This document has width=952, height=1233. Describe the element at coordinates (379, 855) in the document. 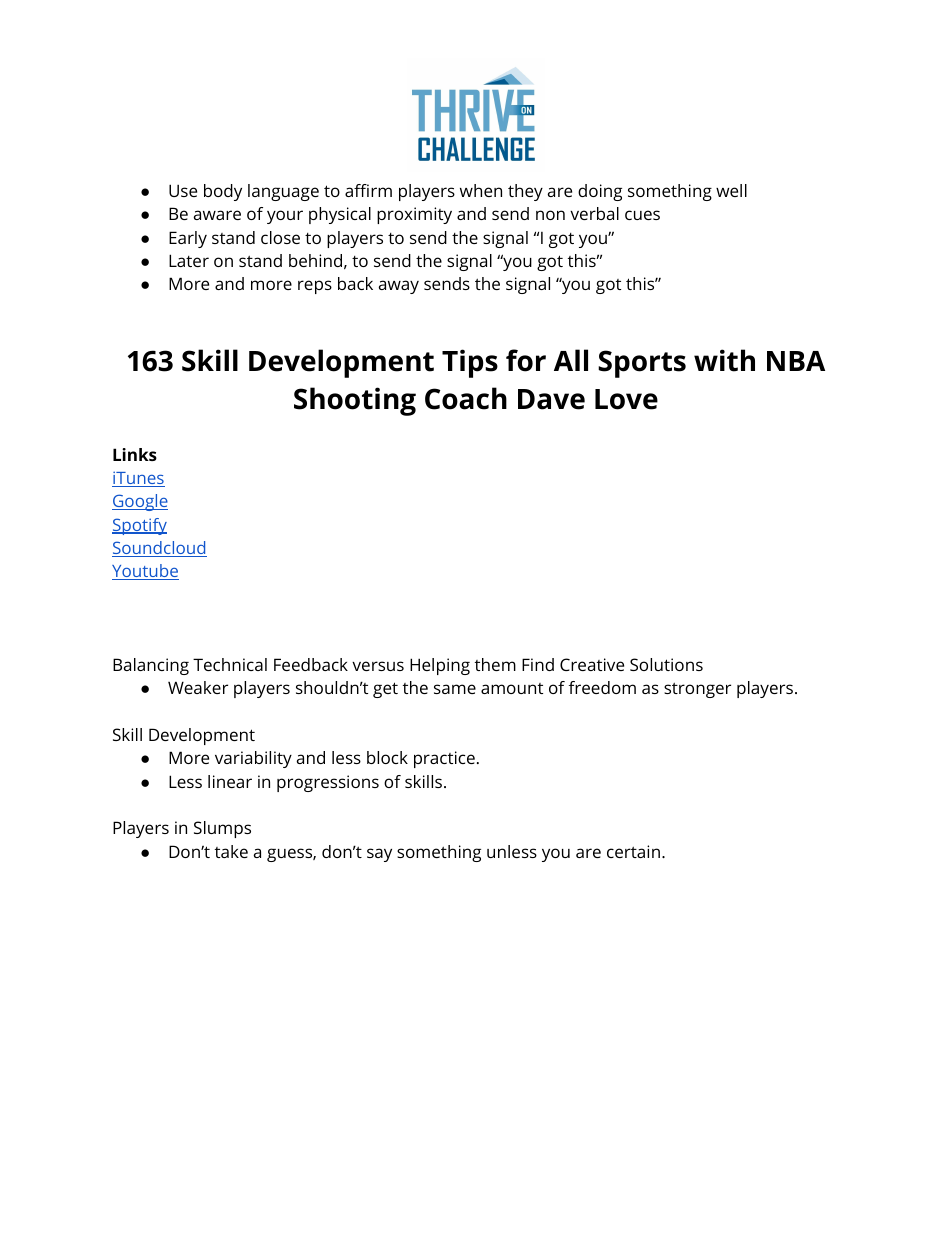

I see `say` at that location.
